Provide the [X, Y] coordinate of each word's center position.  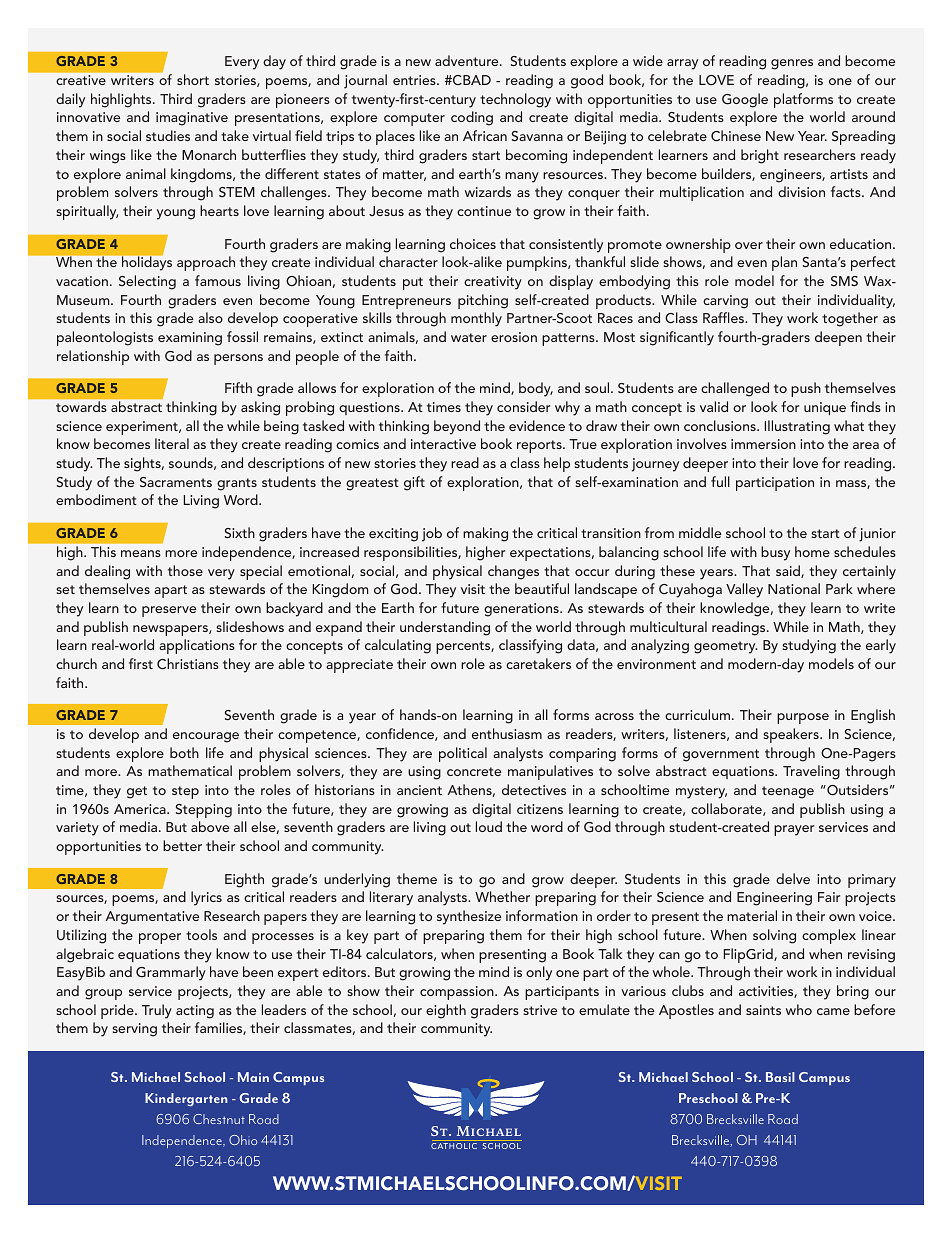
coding [472, 118]
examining [190, 339]
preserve [169, 611]
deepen [838, 338]
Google [745, 100]
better [182, 845]
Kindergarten [186, 1099]
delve [793, 878]
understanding [445, 628]
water [469, 337]
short [193, 79]
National [794, 588]
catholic [454, 1146]
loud [489, 826]
